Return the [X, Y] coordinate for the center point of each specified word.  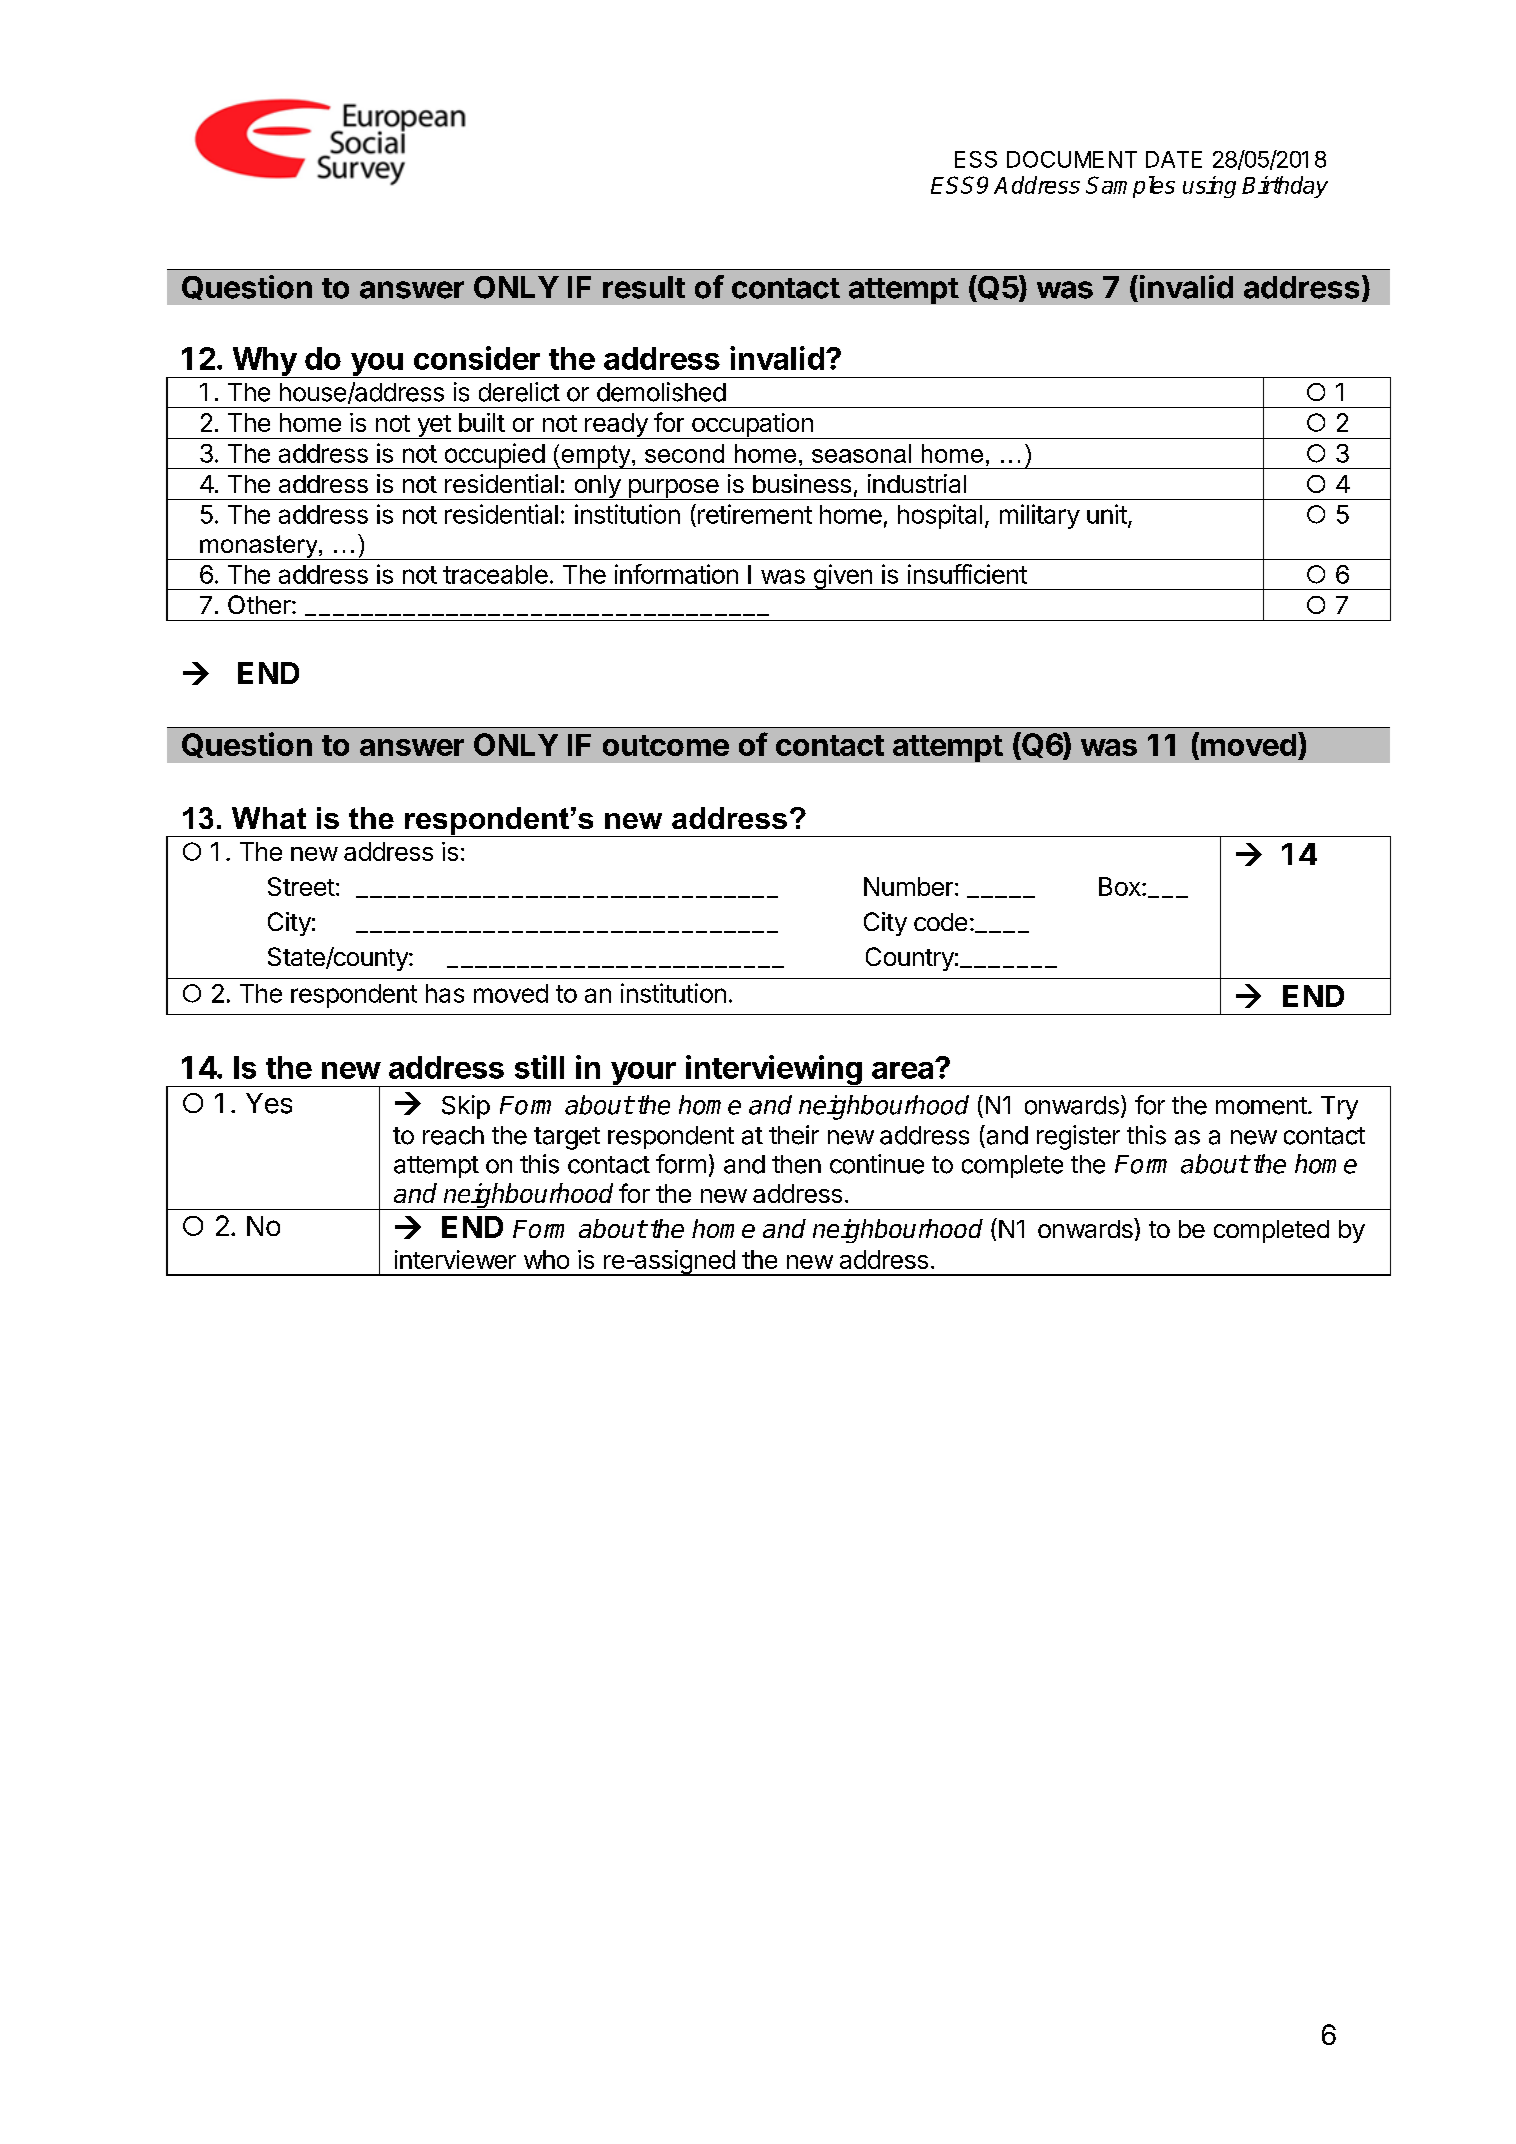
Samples [1130, 187]
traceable [495, 574]
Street [301, 886]
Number [908, 886]
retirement [755, 514]
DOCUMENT [1072, 159]
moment [1261, 1106]
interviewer [455, 1259]
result [644, 287]
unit [1107, 514]
